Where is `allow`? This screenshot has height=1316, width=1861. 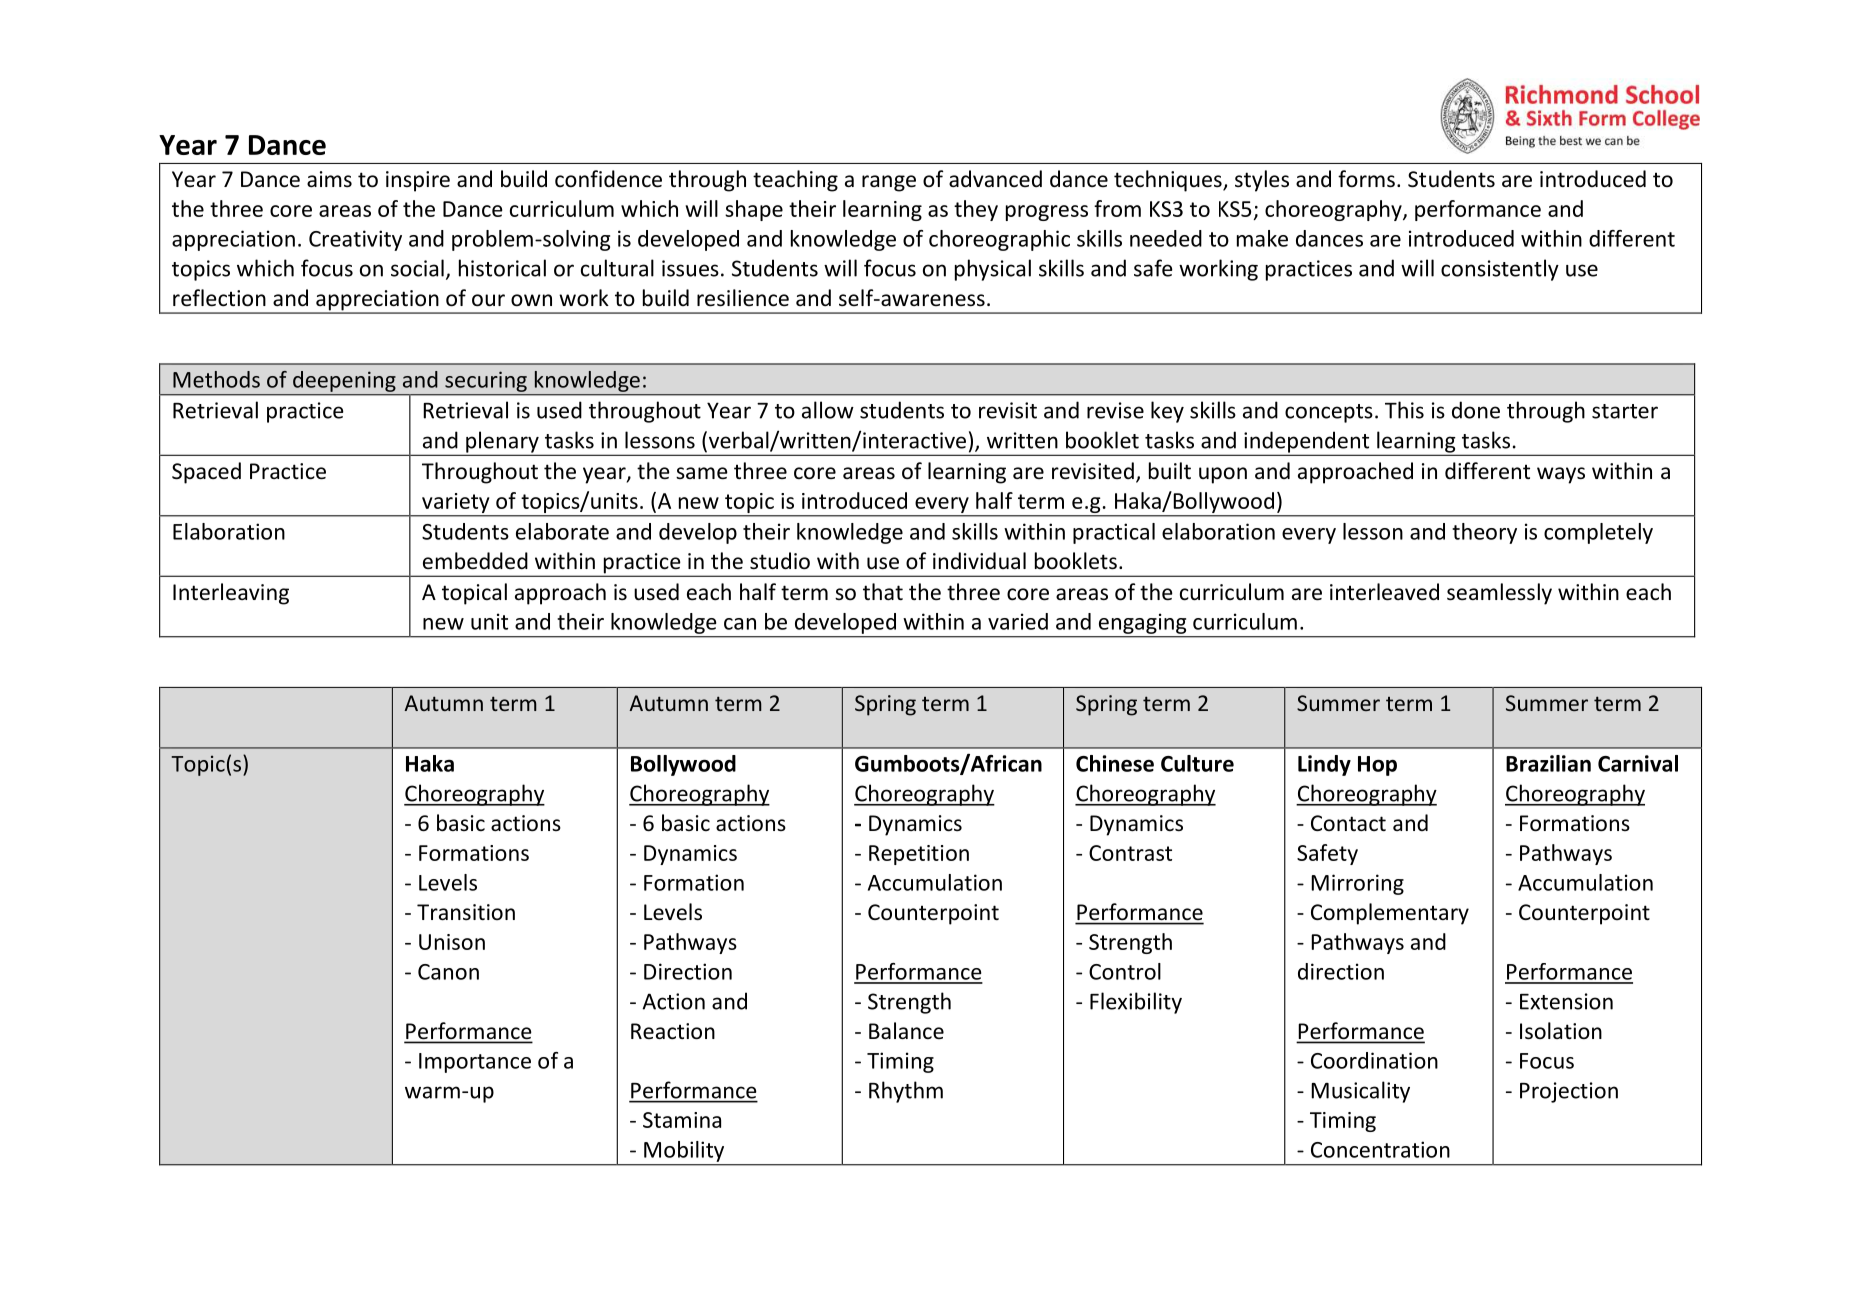 allow is located at coordinates (828, 410).
